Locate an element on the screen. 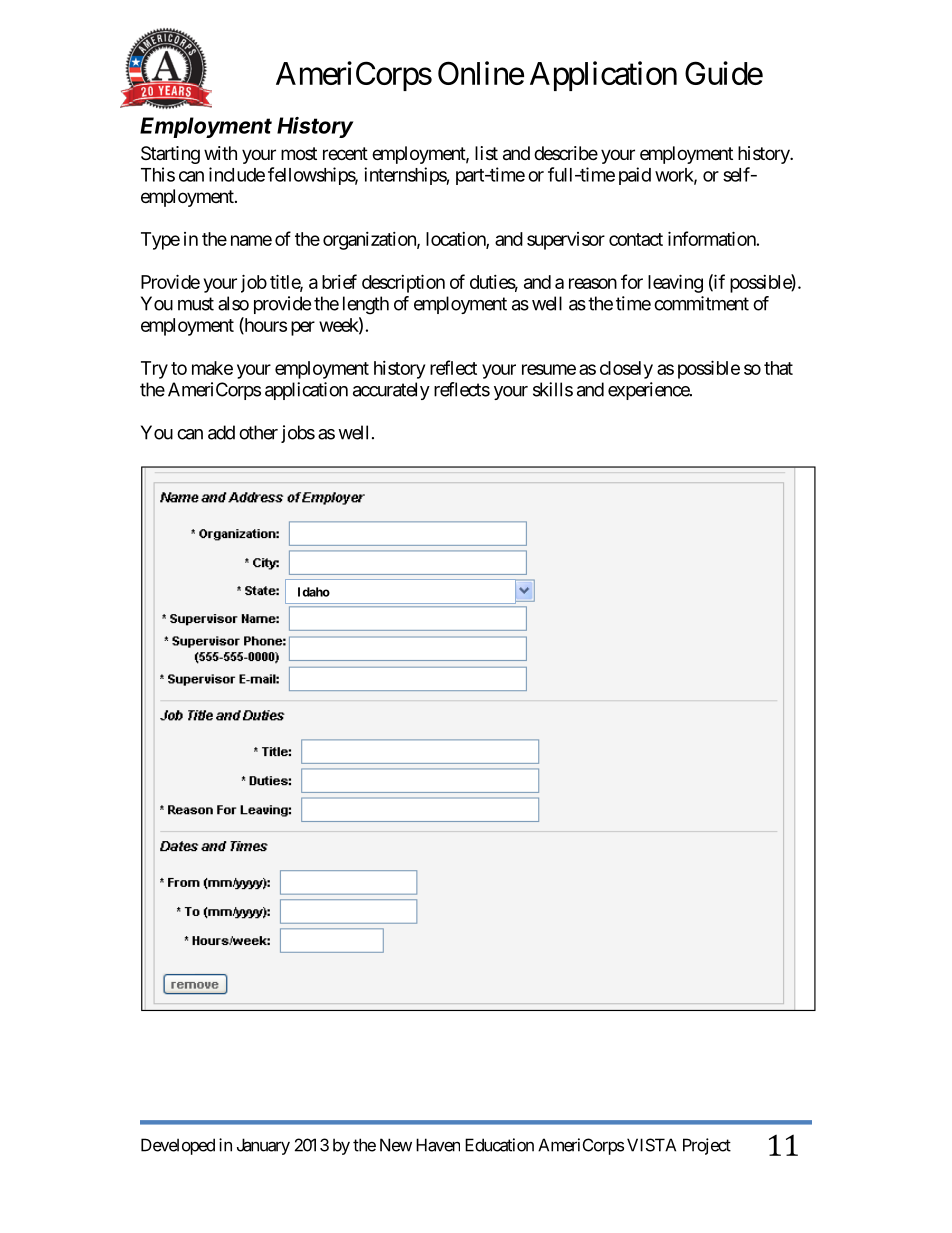 The image size is (952, 1233). January is located at coordinates (263, 1146).
